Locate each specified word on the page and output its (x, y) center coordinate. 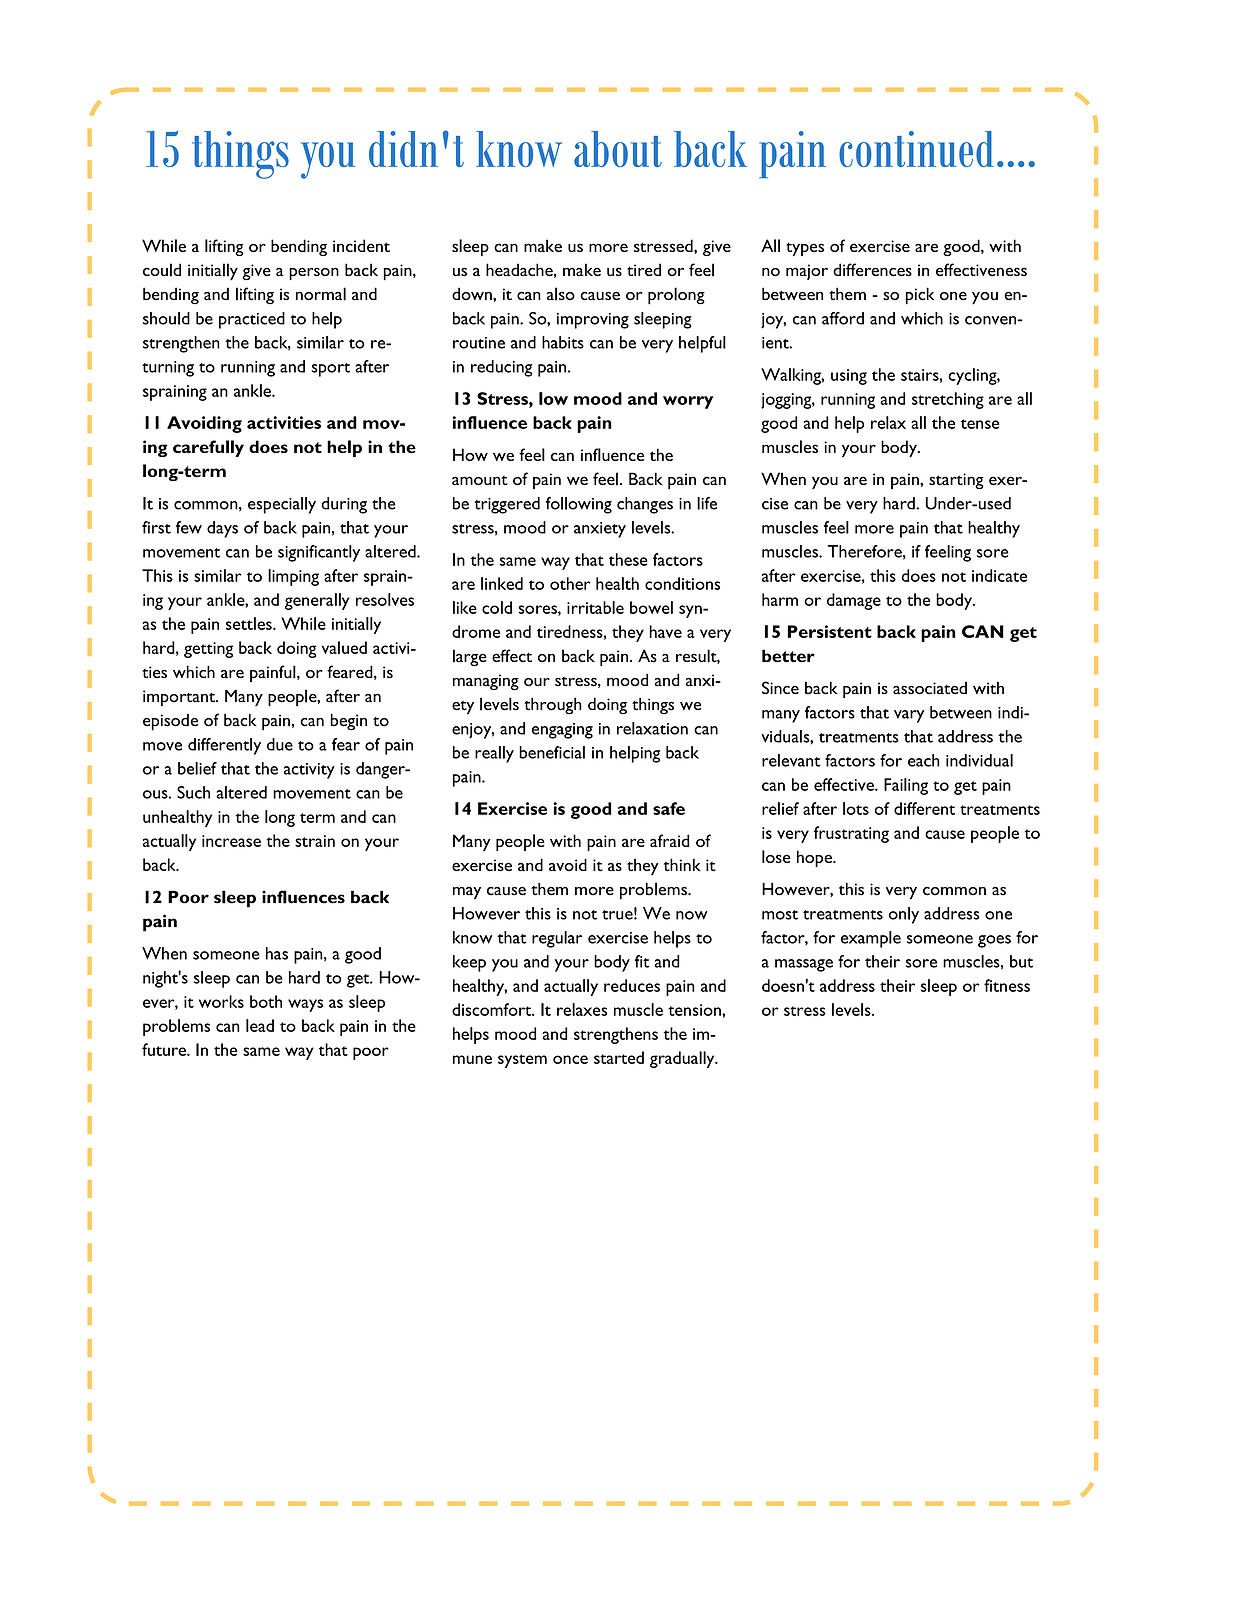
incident (361, 245)
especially (282, 505)
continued (916, 149)
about (618, 149)
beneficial (552, 752)
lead (260, 1025)
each (924, 760)
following (579, 505)
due (280, 744)
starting (956, 481)
